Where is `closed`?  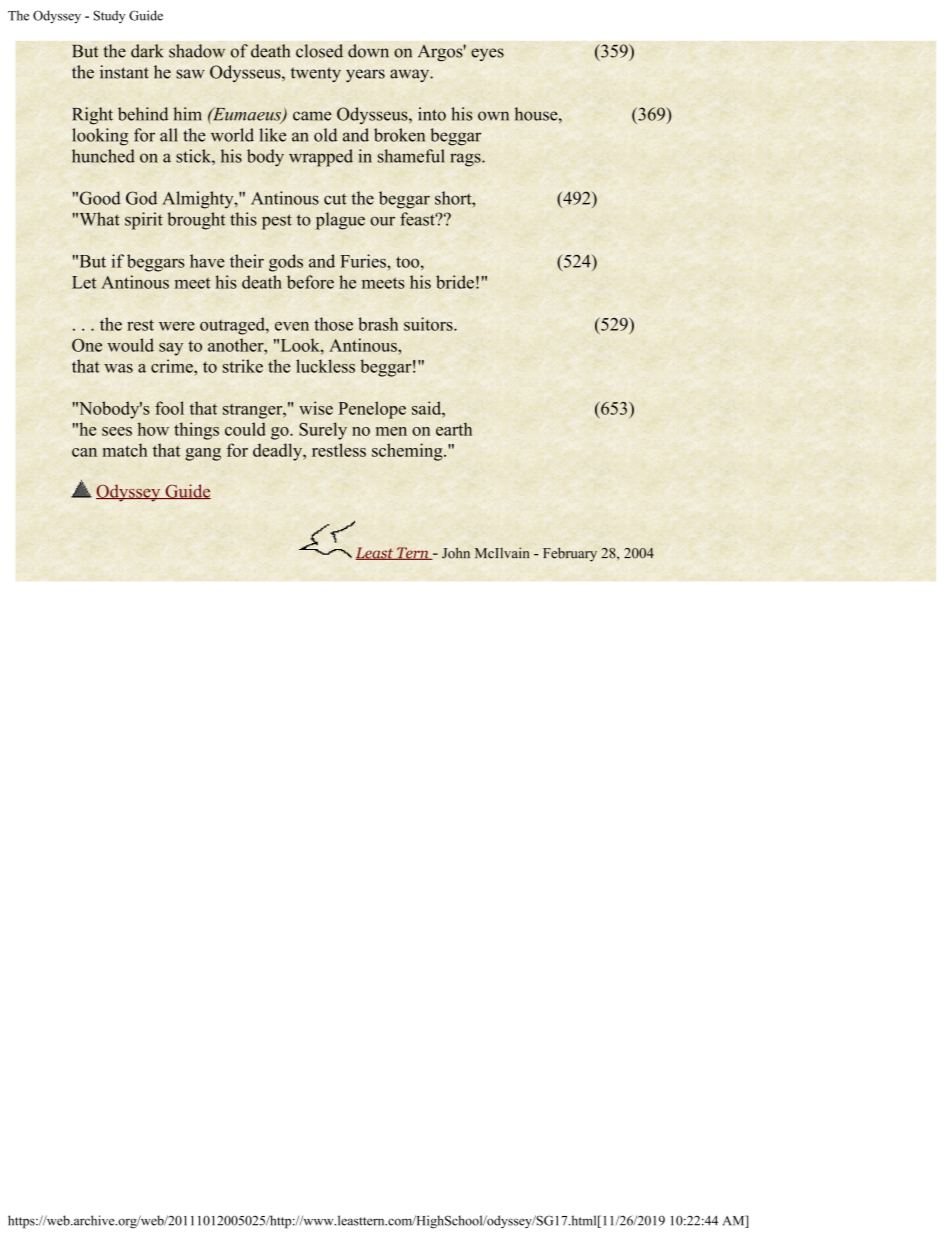 closed is located at coordinates (319, 51).
